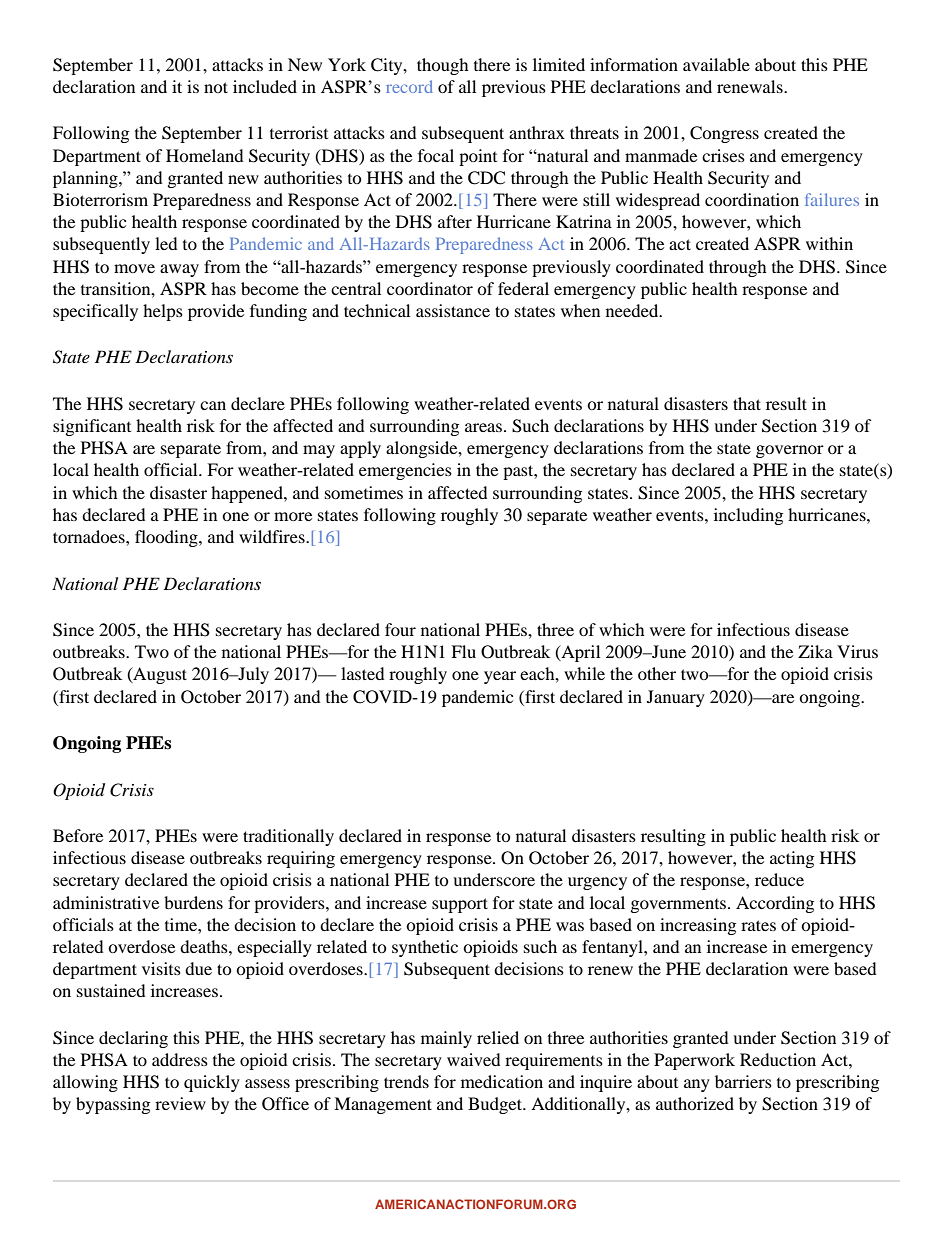  What do you see at coordinates (792, 859) in the document?
I see `acting` at bounding box center [792, 859].
